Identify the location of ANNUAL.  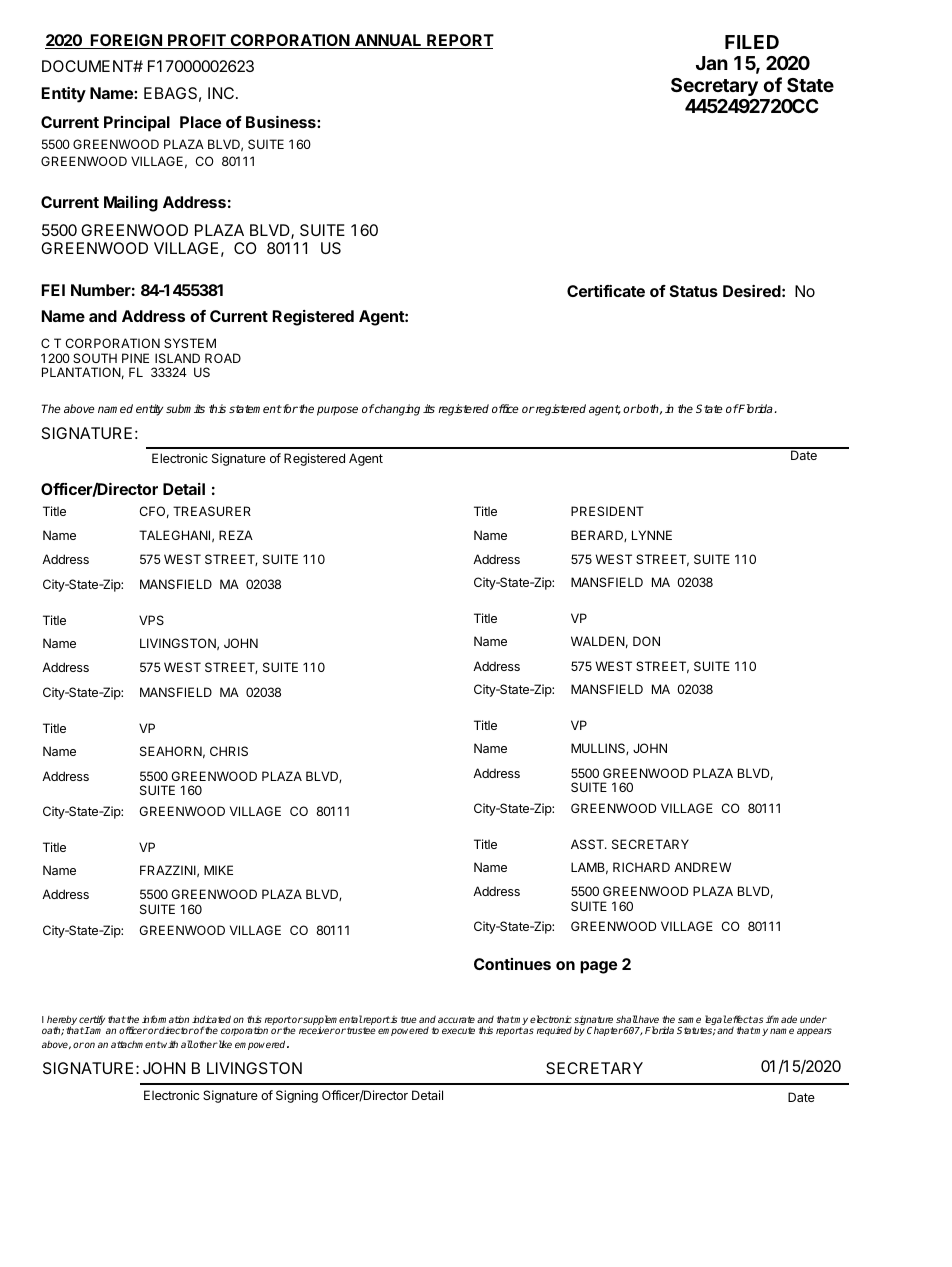
(388, 41).
